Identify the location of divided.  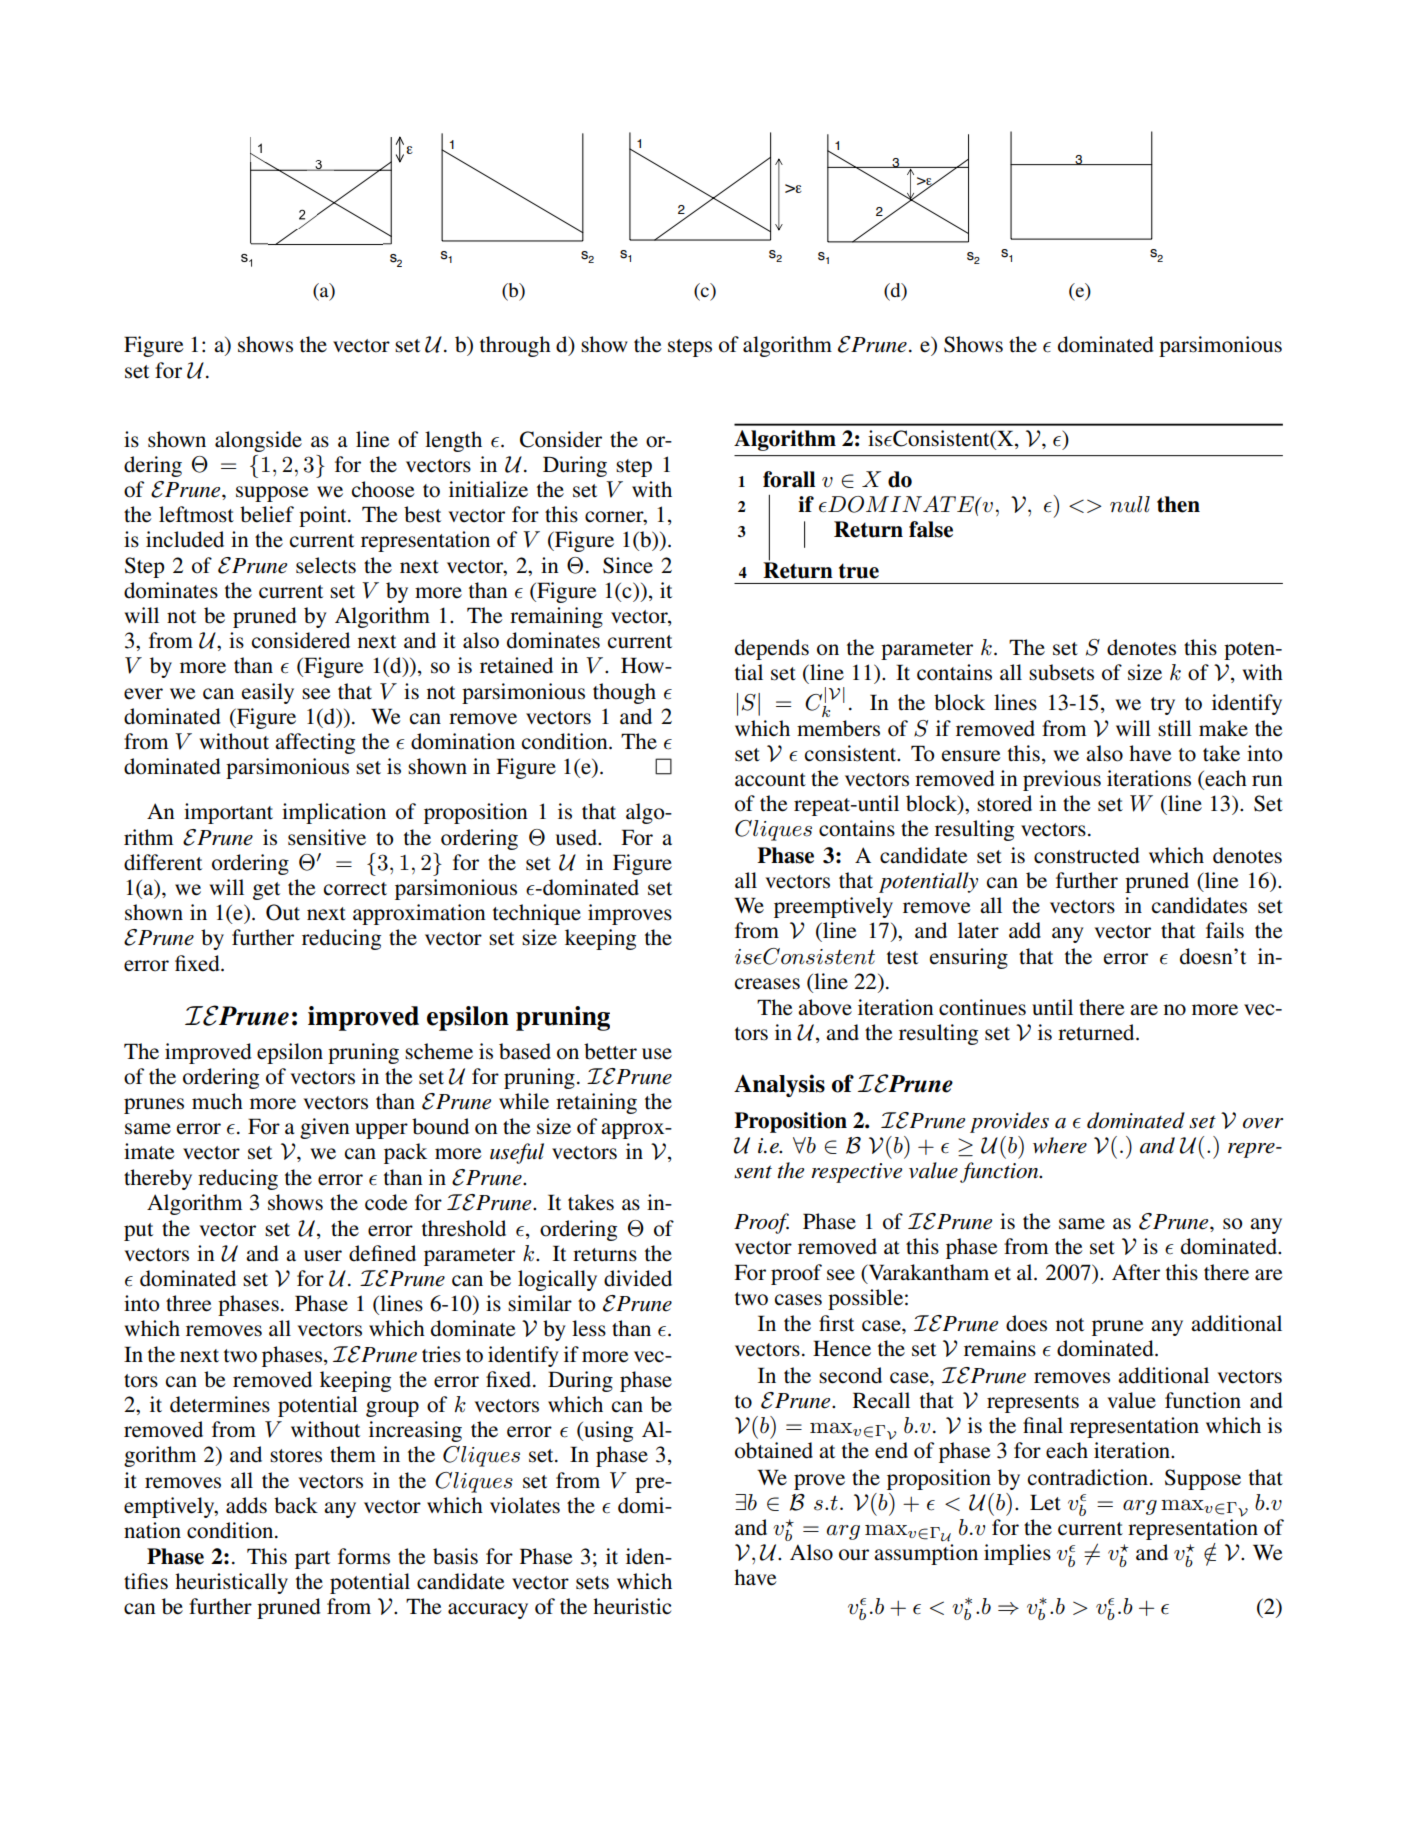
(638, 1278).
